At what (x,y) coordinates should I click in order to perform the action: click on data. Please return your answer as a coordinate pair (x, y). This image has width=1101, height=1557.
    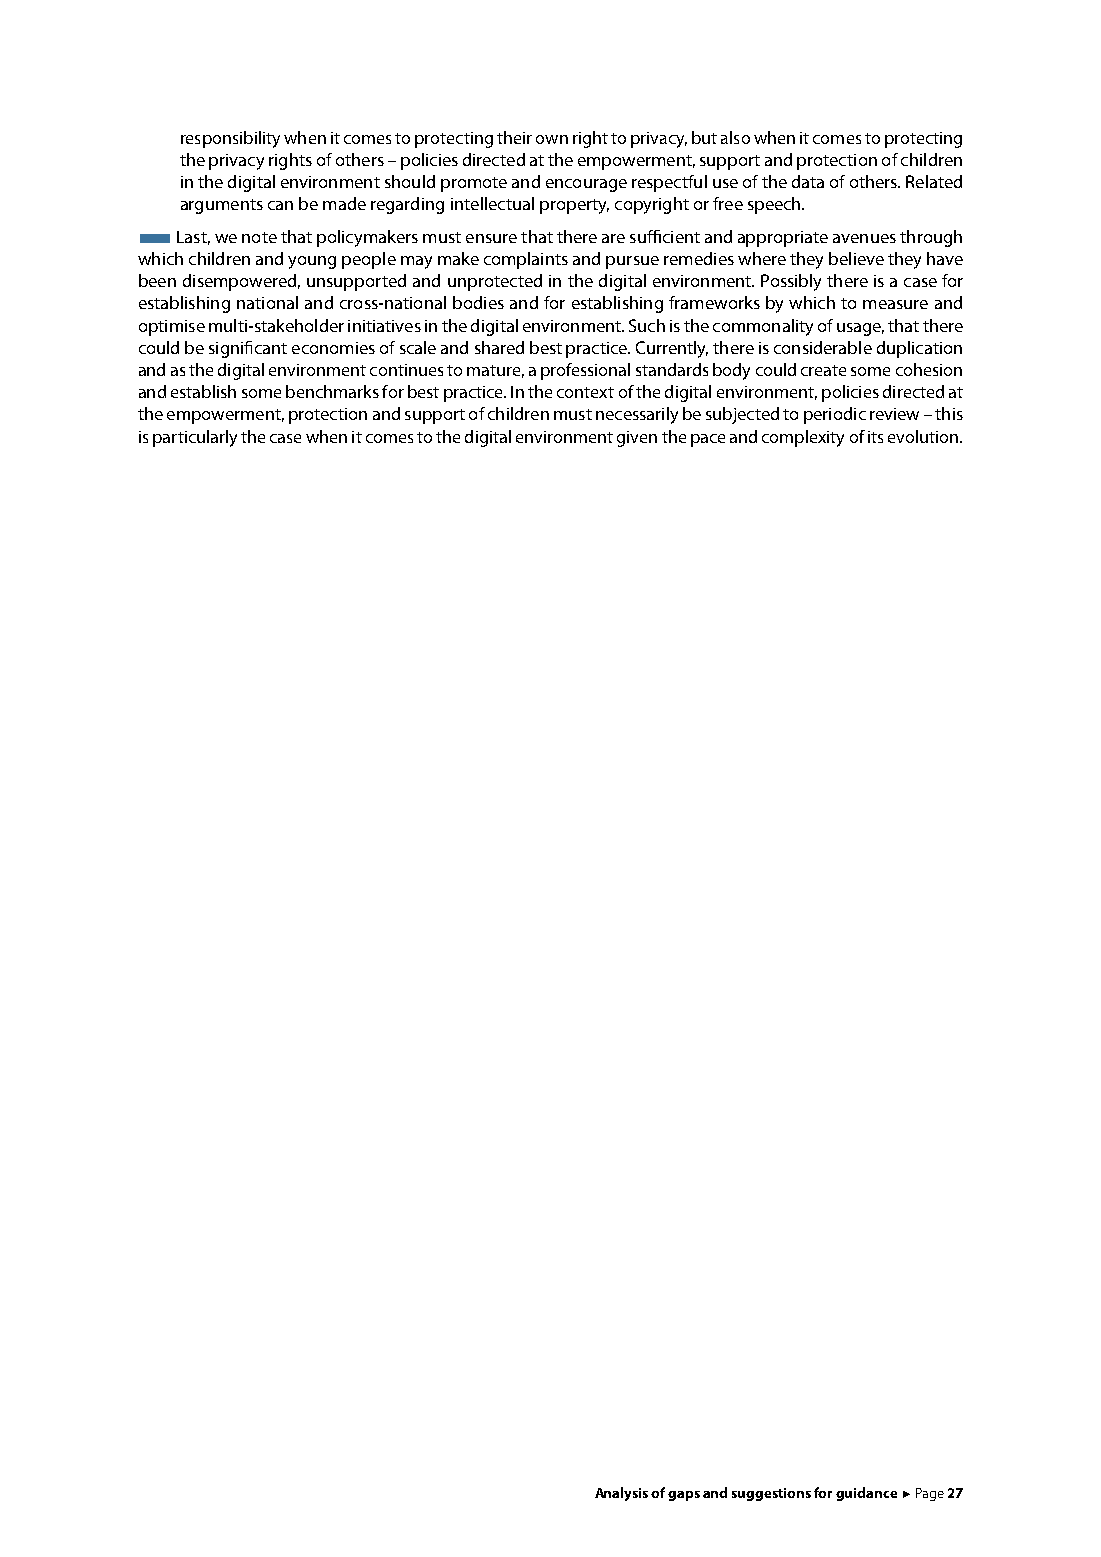
    Looking at the image, I should click on (808, 181).
